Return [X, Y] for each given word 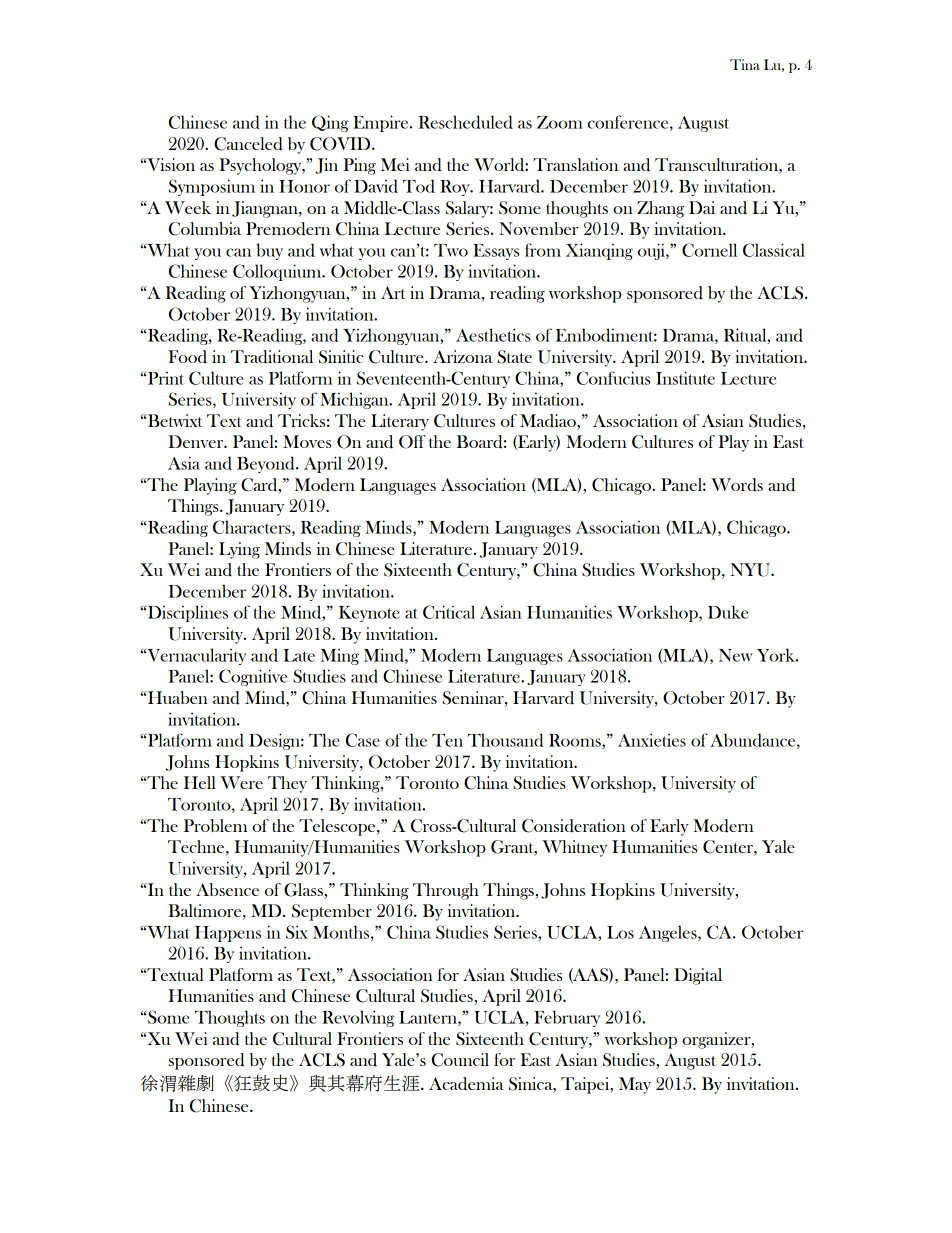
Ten [447, 740]
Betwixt [174, 420]
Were [241, 782]
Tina [745, 64]
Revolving [358, 1018]
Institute [685, 378]
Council [460, 1060]
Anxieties [652, 740]
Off [412, 442]
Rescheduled [466, 122]
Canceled [248, 144]
